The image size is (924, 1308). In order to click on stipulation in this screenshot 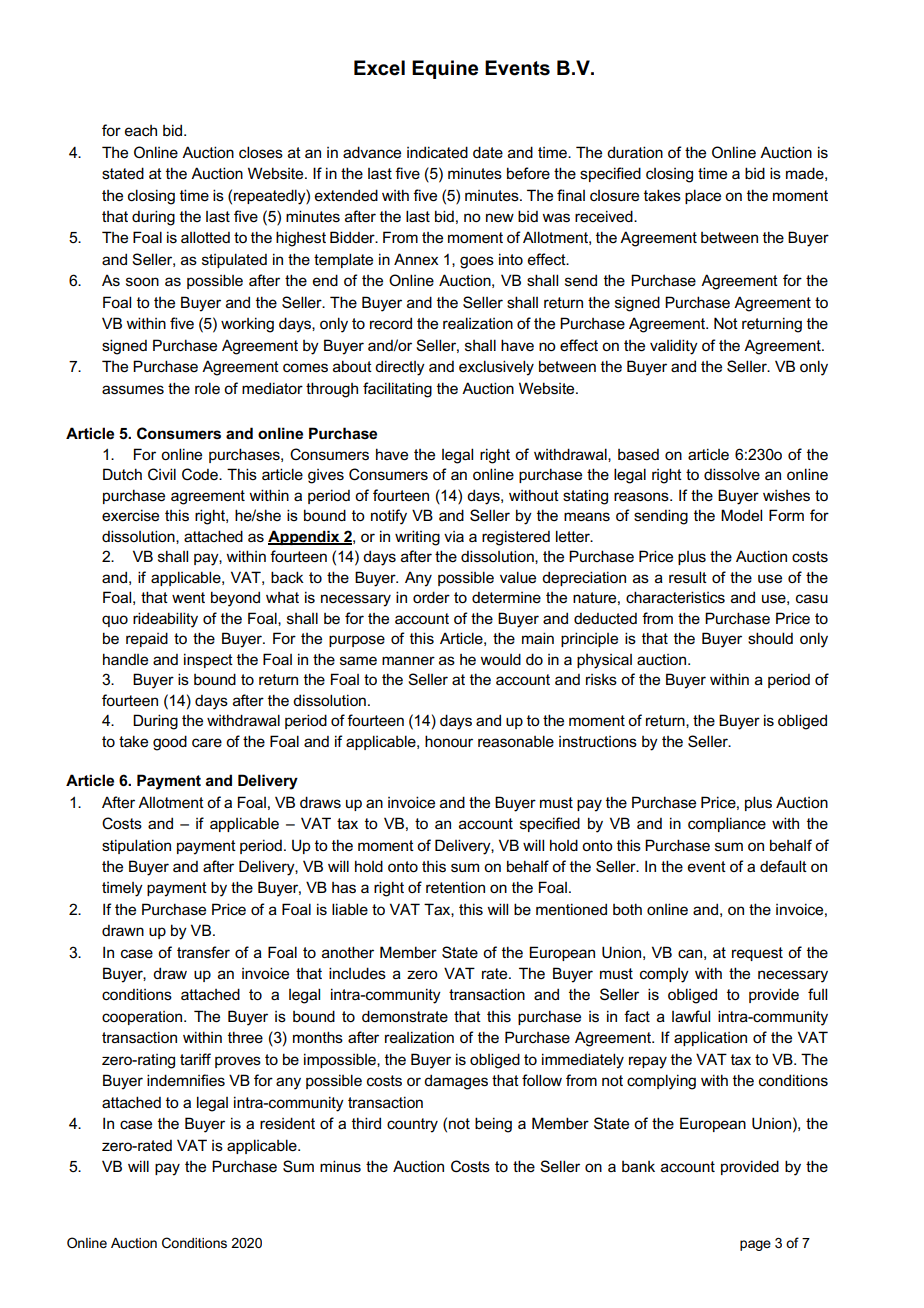, I will do `click(136, 846)`.
